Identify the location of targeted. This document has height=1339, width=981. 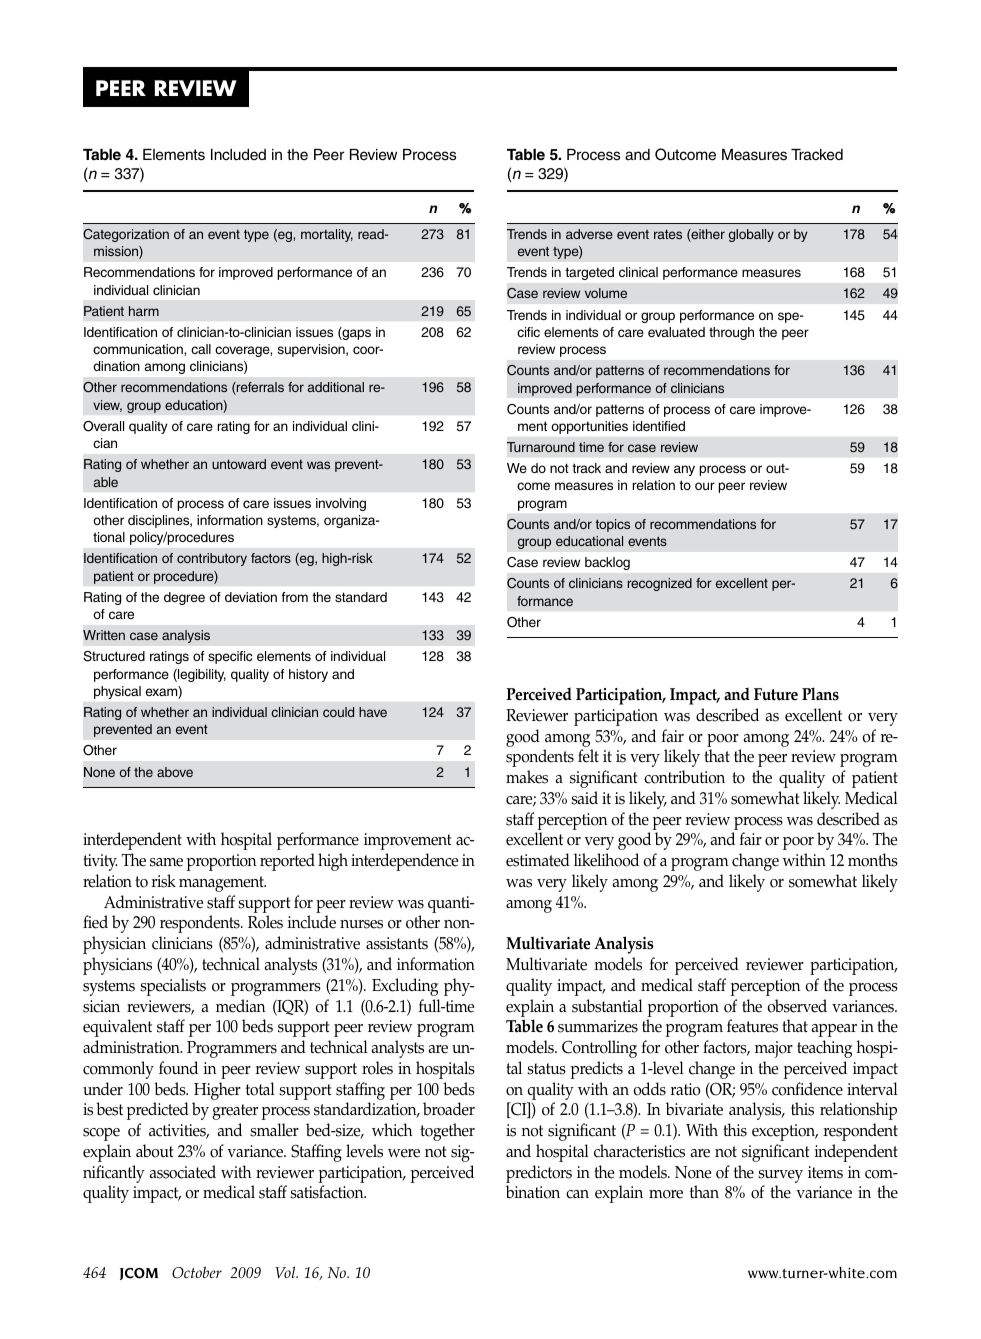
(590, 273).
